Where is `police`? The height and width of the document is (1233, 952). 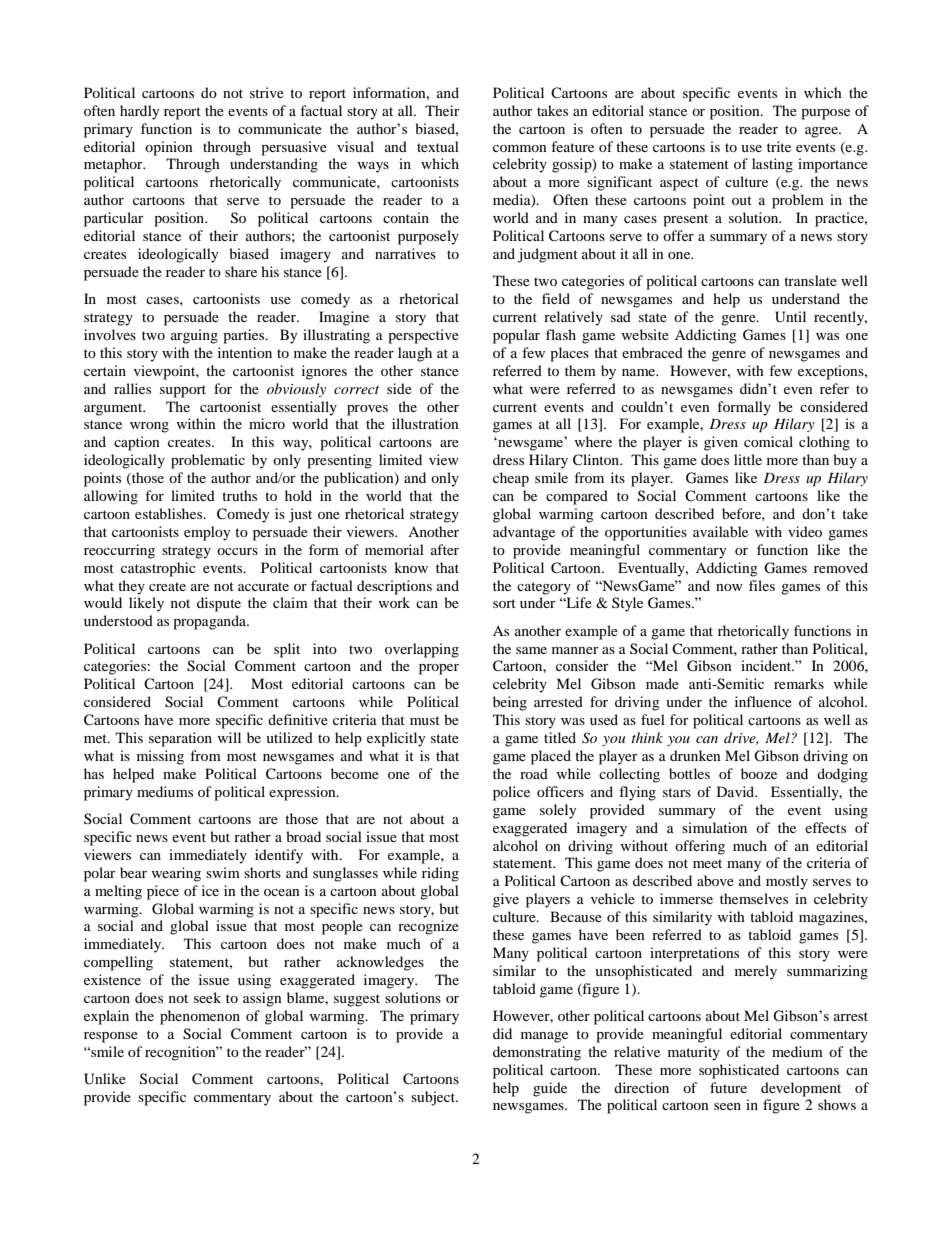 police is located at coordinates (511, 793).
